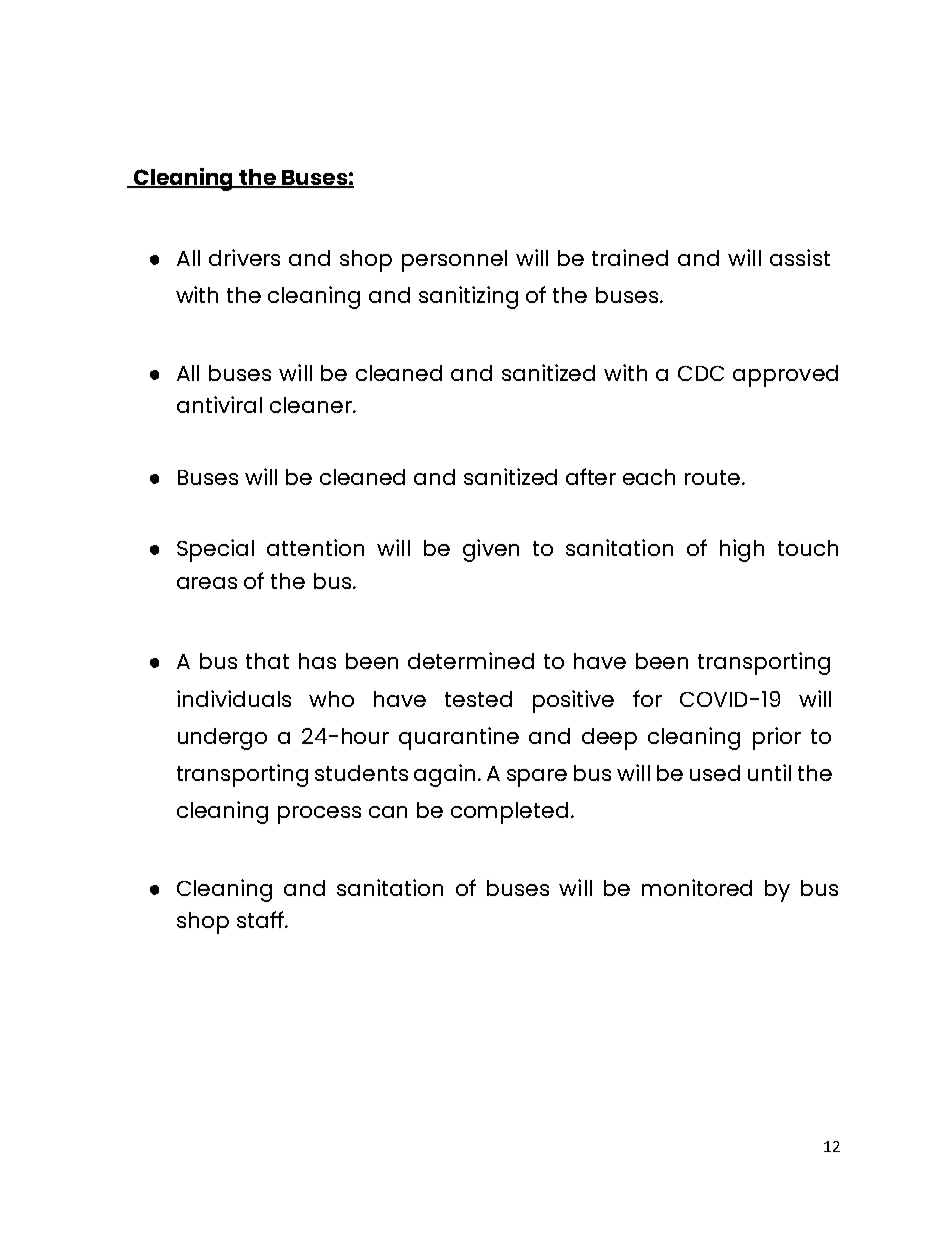  I want to click on drivers, so click(244, 257).
